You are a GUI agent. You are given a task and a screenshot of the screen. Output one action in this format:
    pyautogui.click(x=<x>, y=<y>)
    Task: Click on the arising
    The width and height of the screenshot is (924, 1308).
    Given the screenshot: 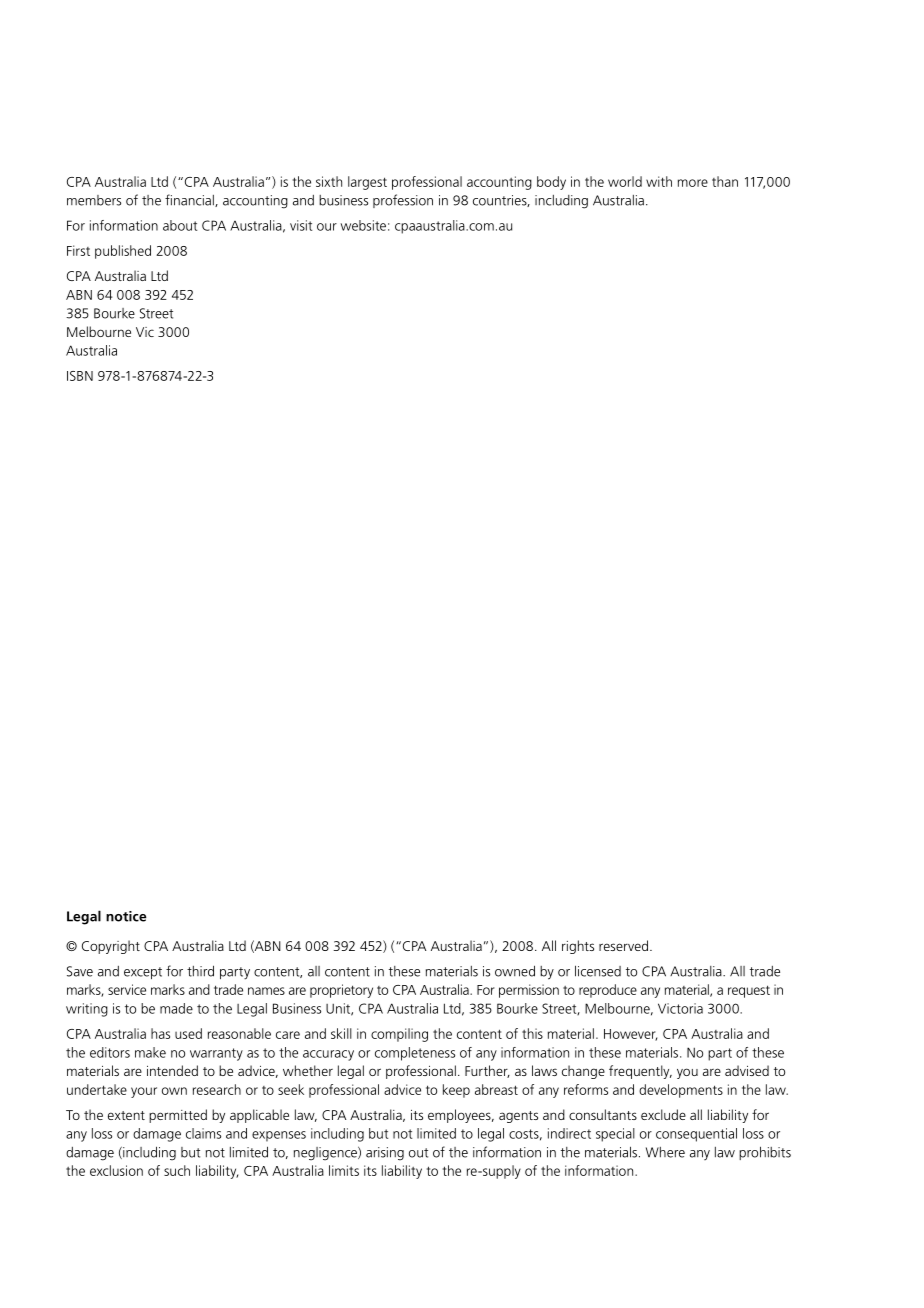 What is the action you would take?
    pyautogui.click(x=385, y=1154)
